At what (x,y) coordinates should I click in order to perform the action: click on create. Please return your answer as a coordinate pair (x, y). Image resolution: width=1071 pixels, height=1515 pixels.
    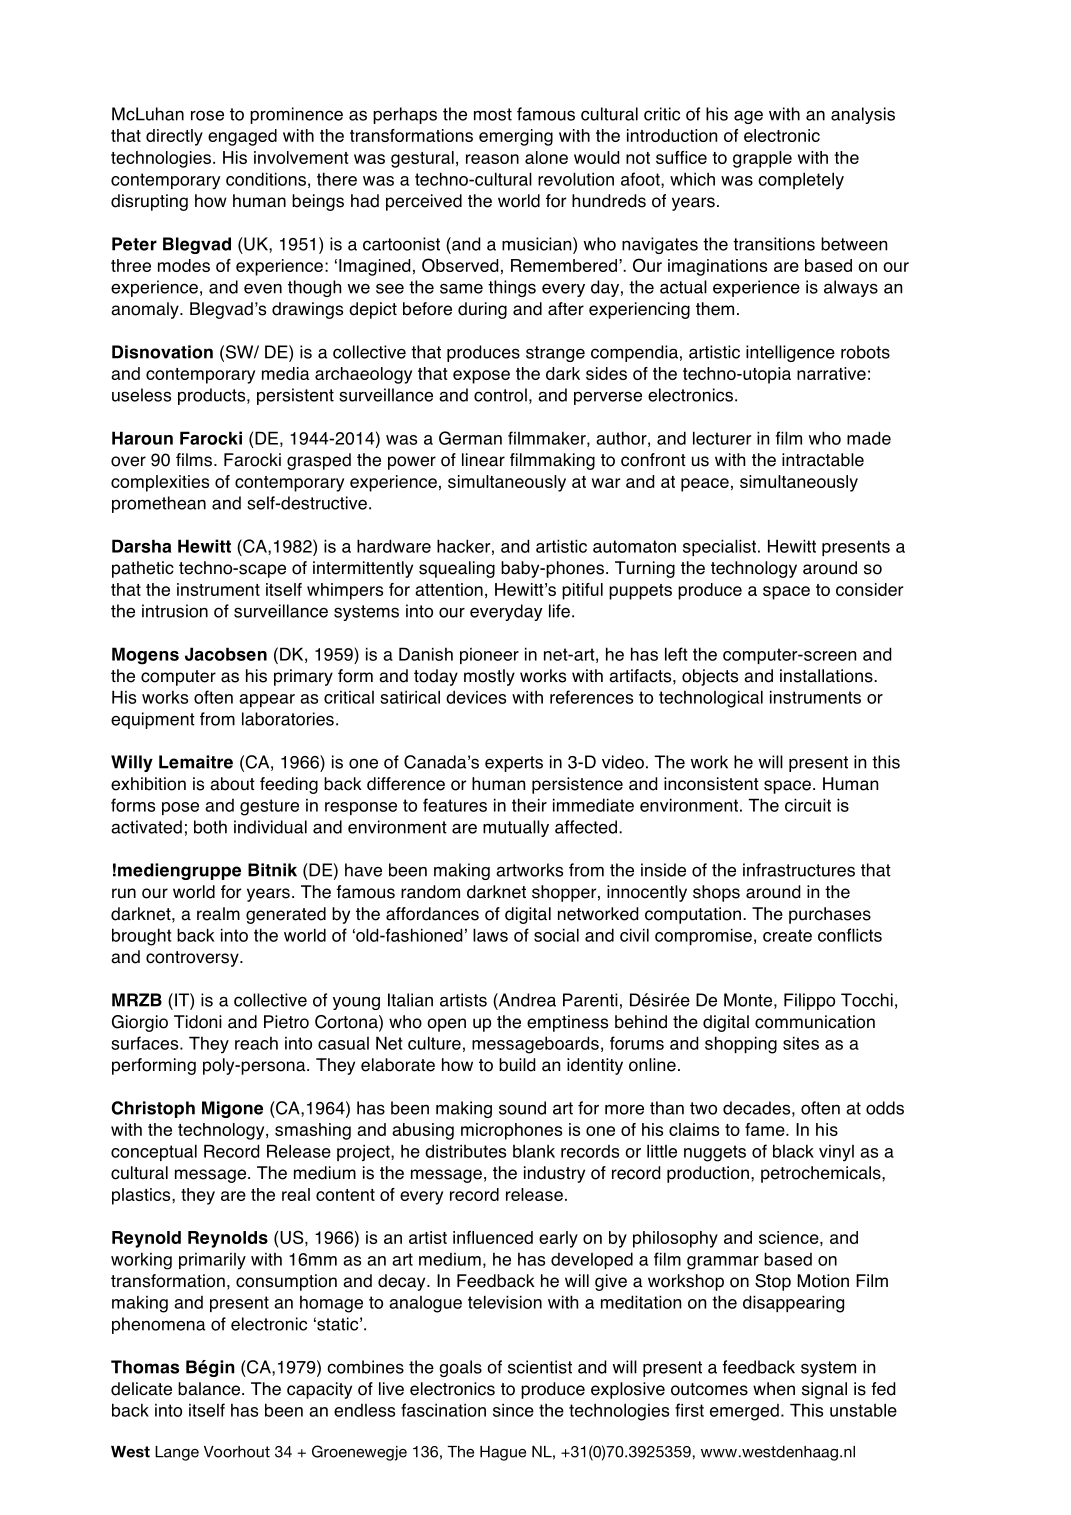
    Looking at the image, I should click on (787, 935).
